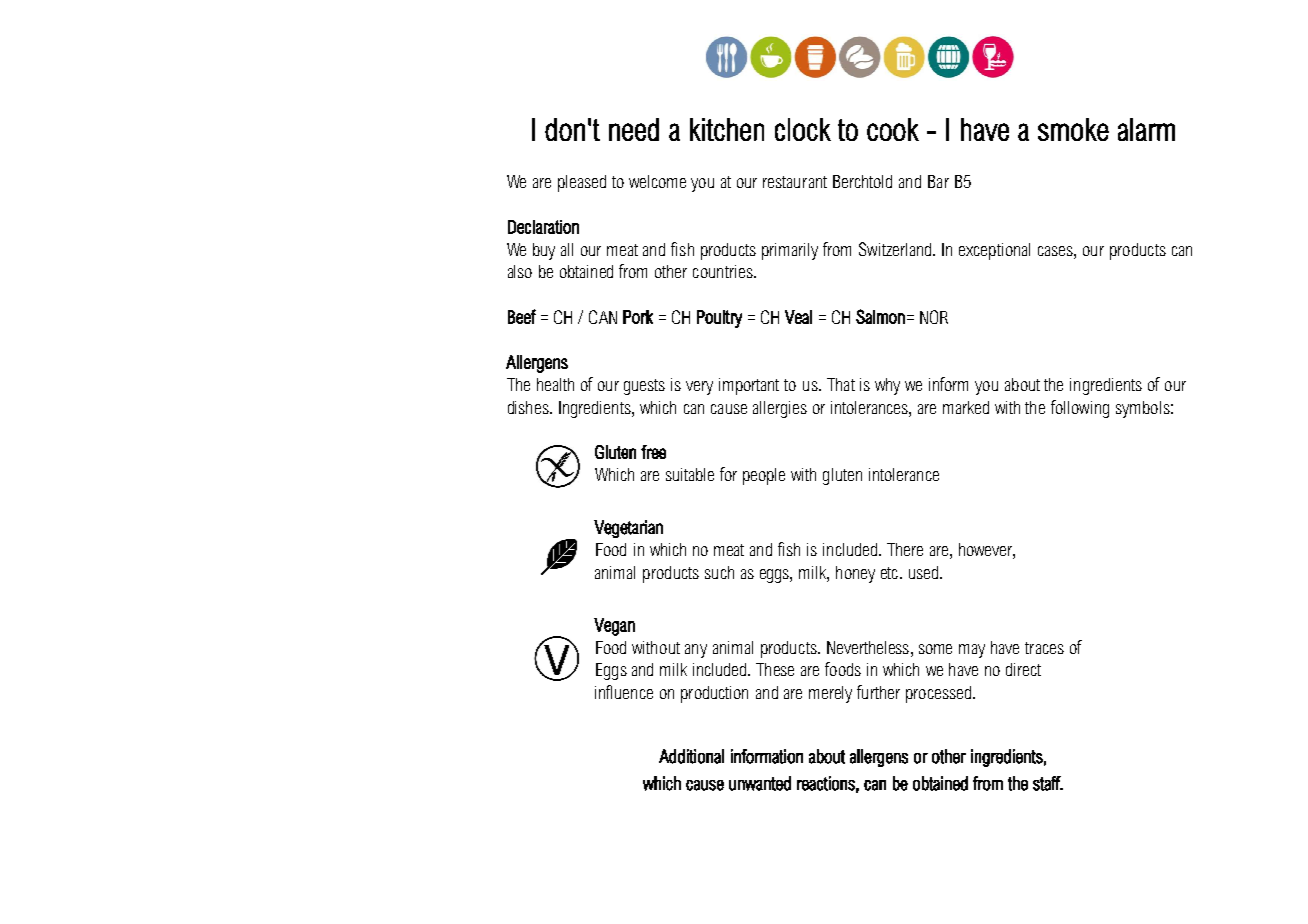  What do you see at coordinates (803, 129) in the page?
I see `clock` at bounding box center [803, 129].
